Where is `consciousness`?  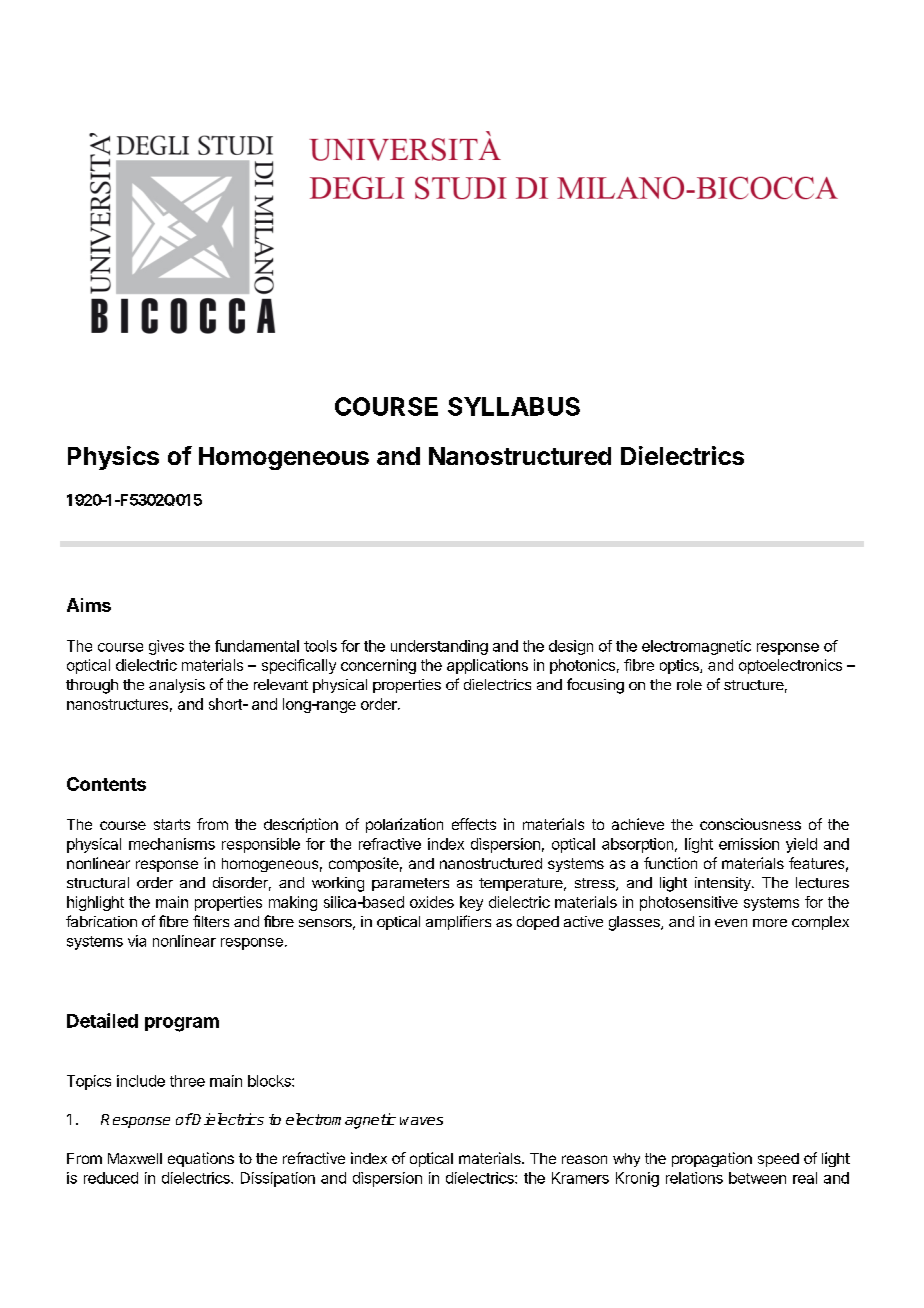 consciousness is located at coordinates (750, 824).
